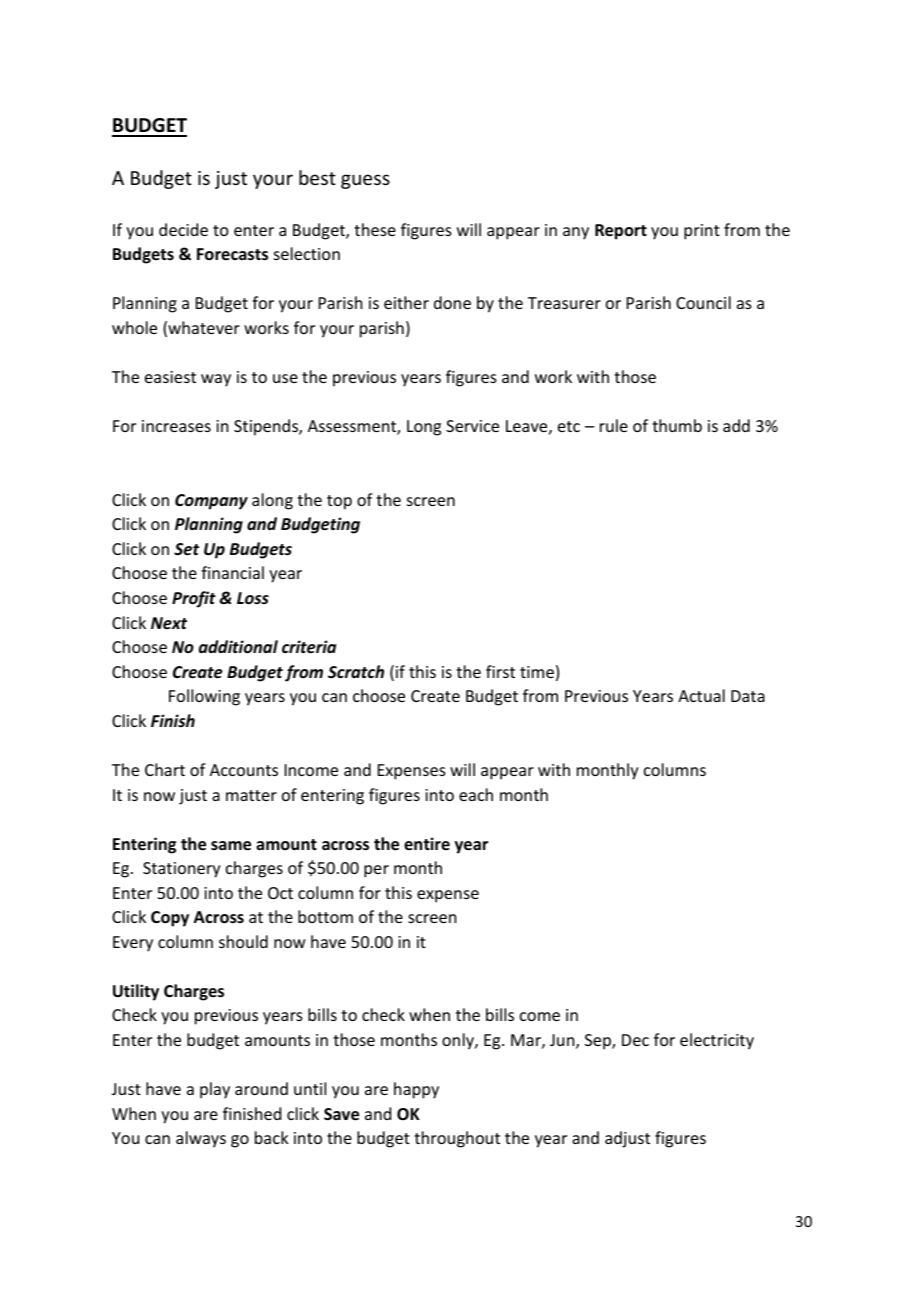  Describe the element at coordinates (702, 232) in the screenshot. I see `print` at that location.
